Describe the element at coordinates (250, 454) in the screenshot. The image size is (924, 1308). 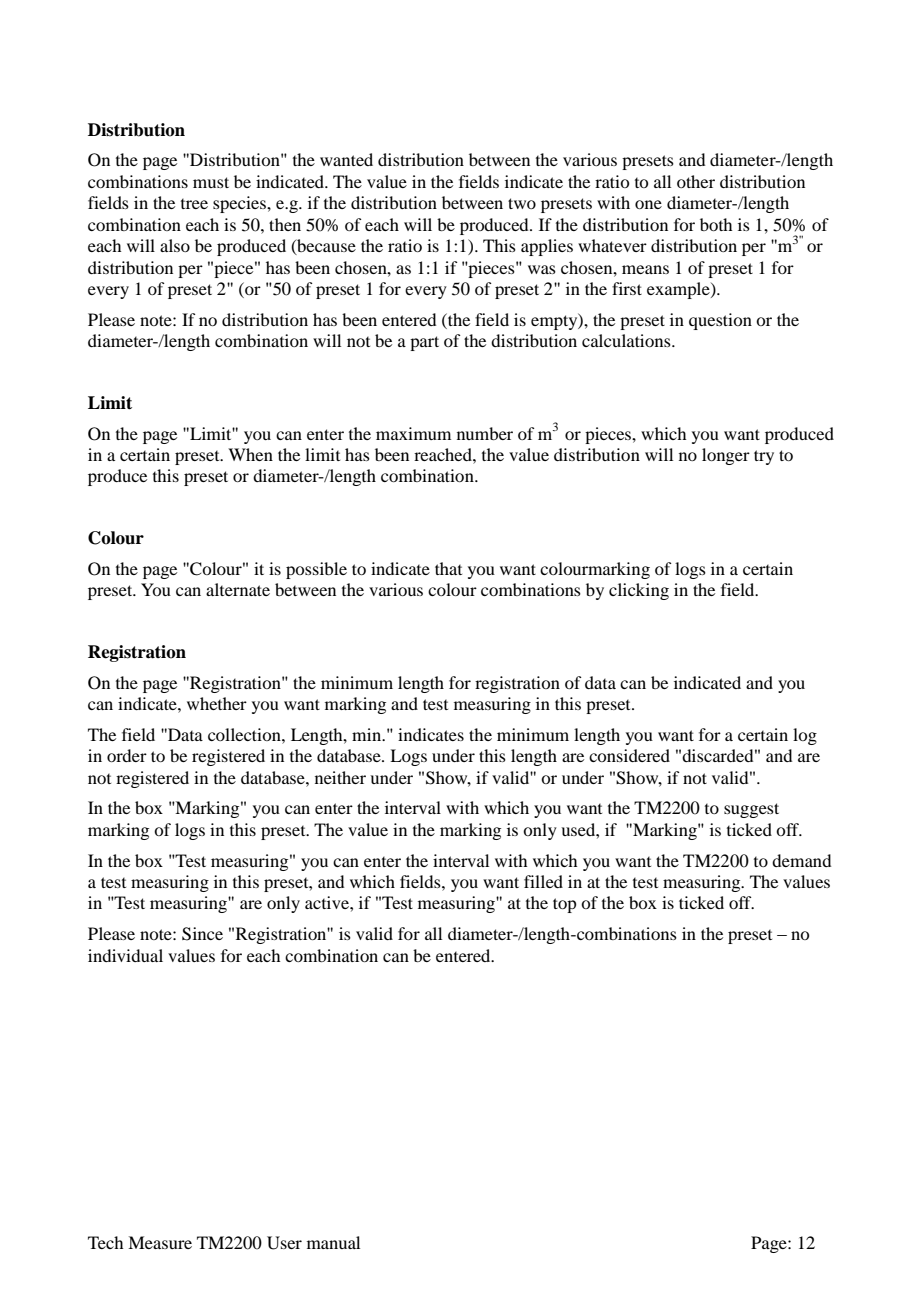
I see `When` at that location.
